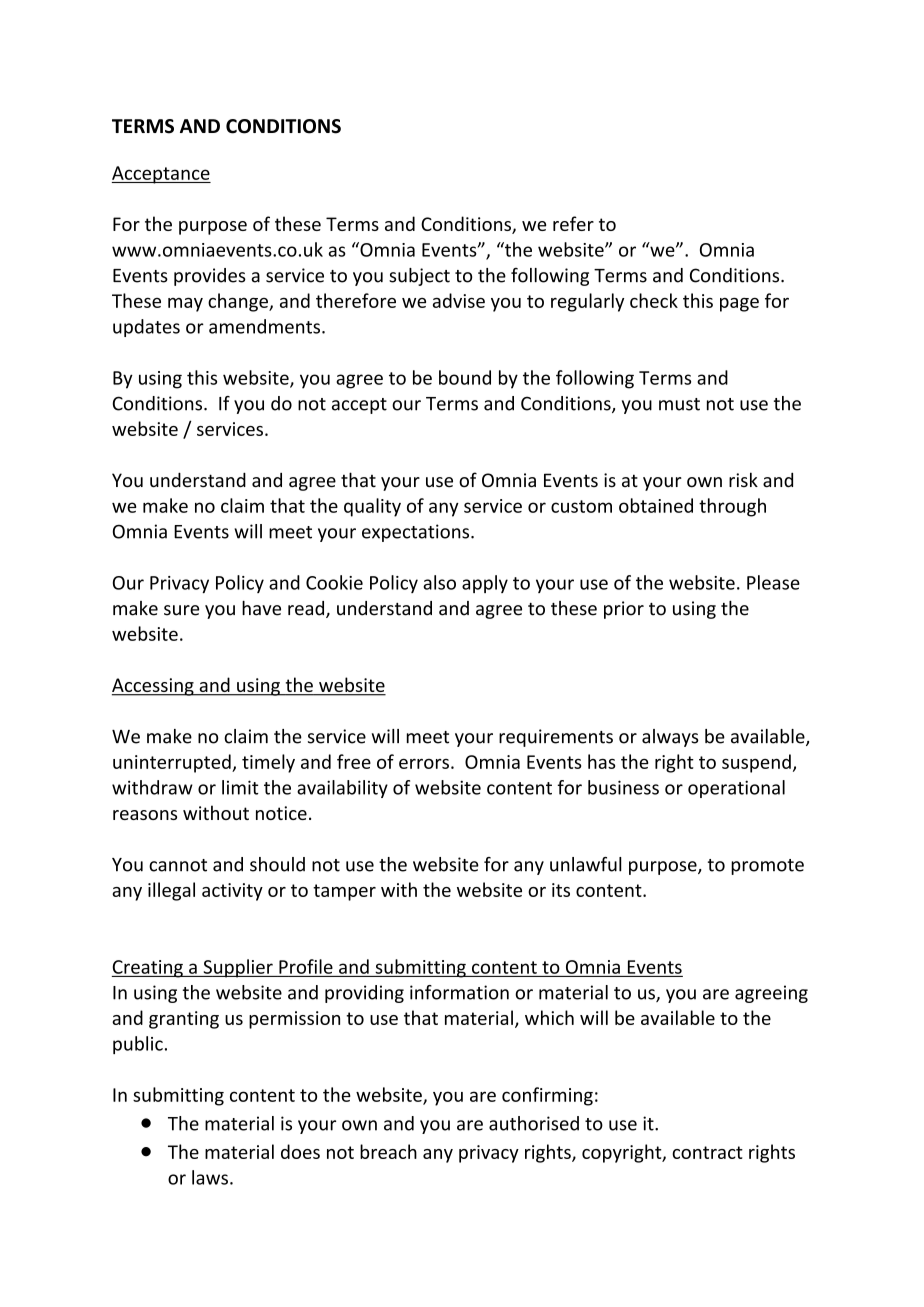  What do you see at coordinates (154, 687) in the document?
I see `Accessing` at bounding box center [154, 687].
